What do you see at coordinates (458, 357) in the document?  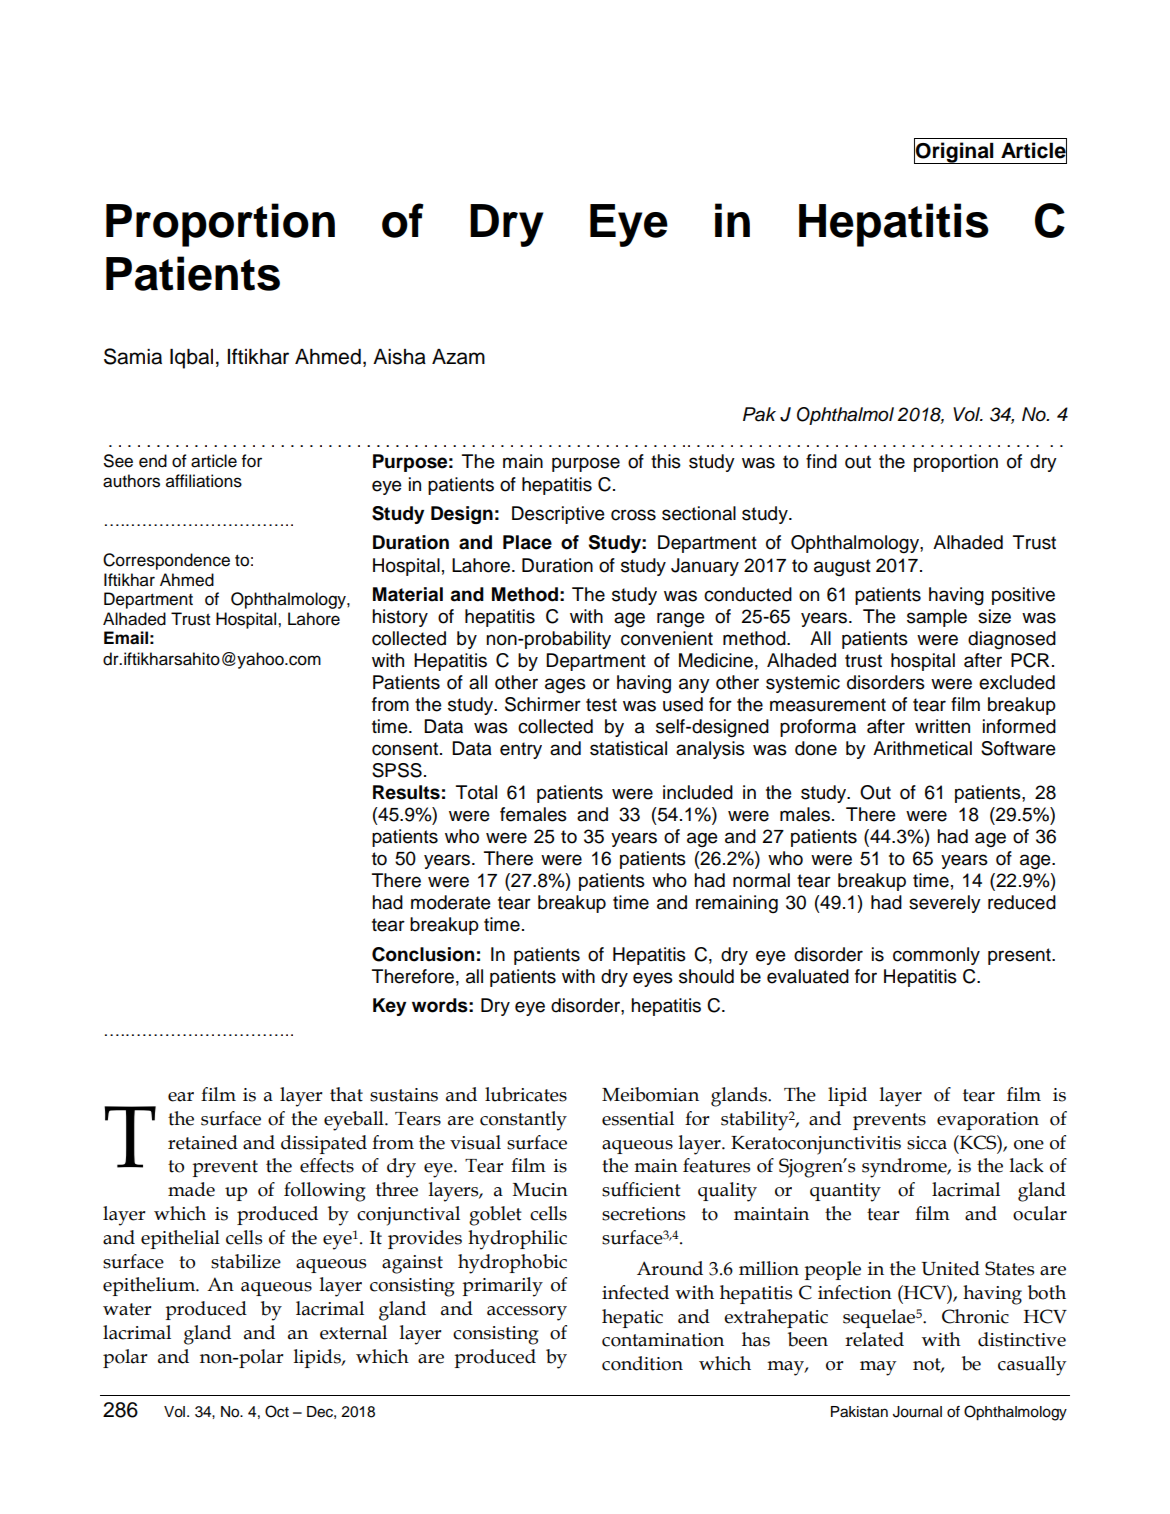 I see `Azam` at bounding box center [458, 357].
